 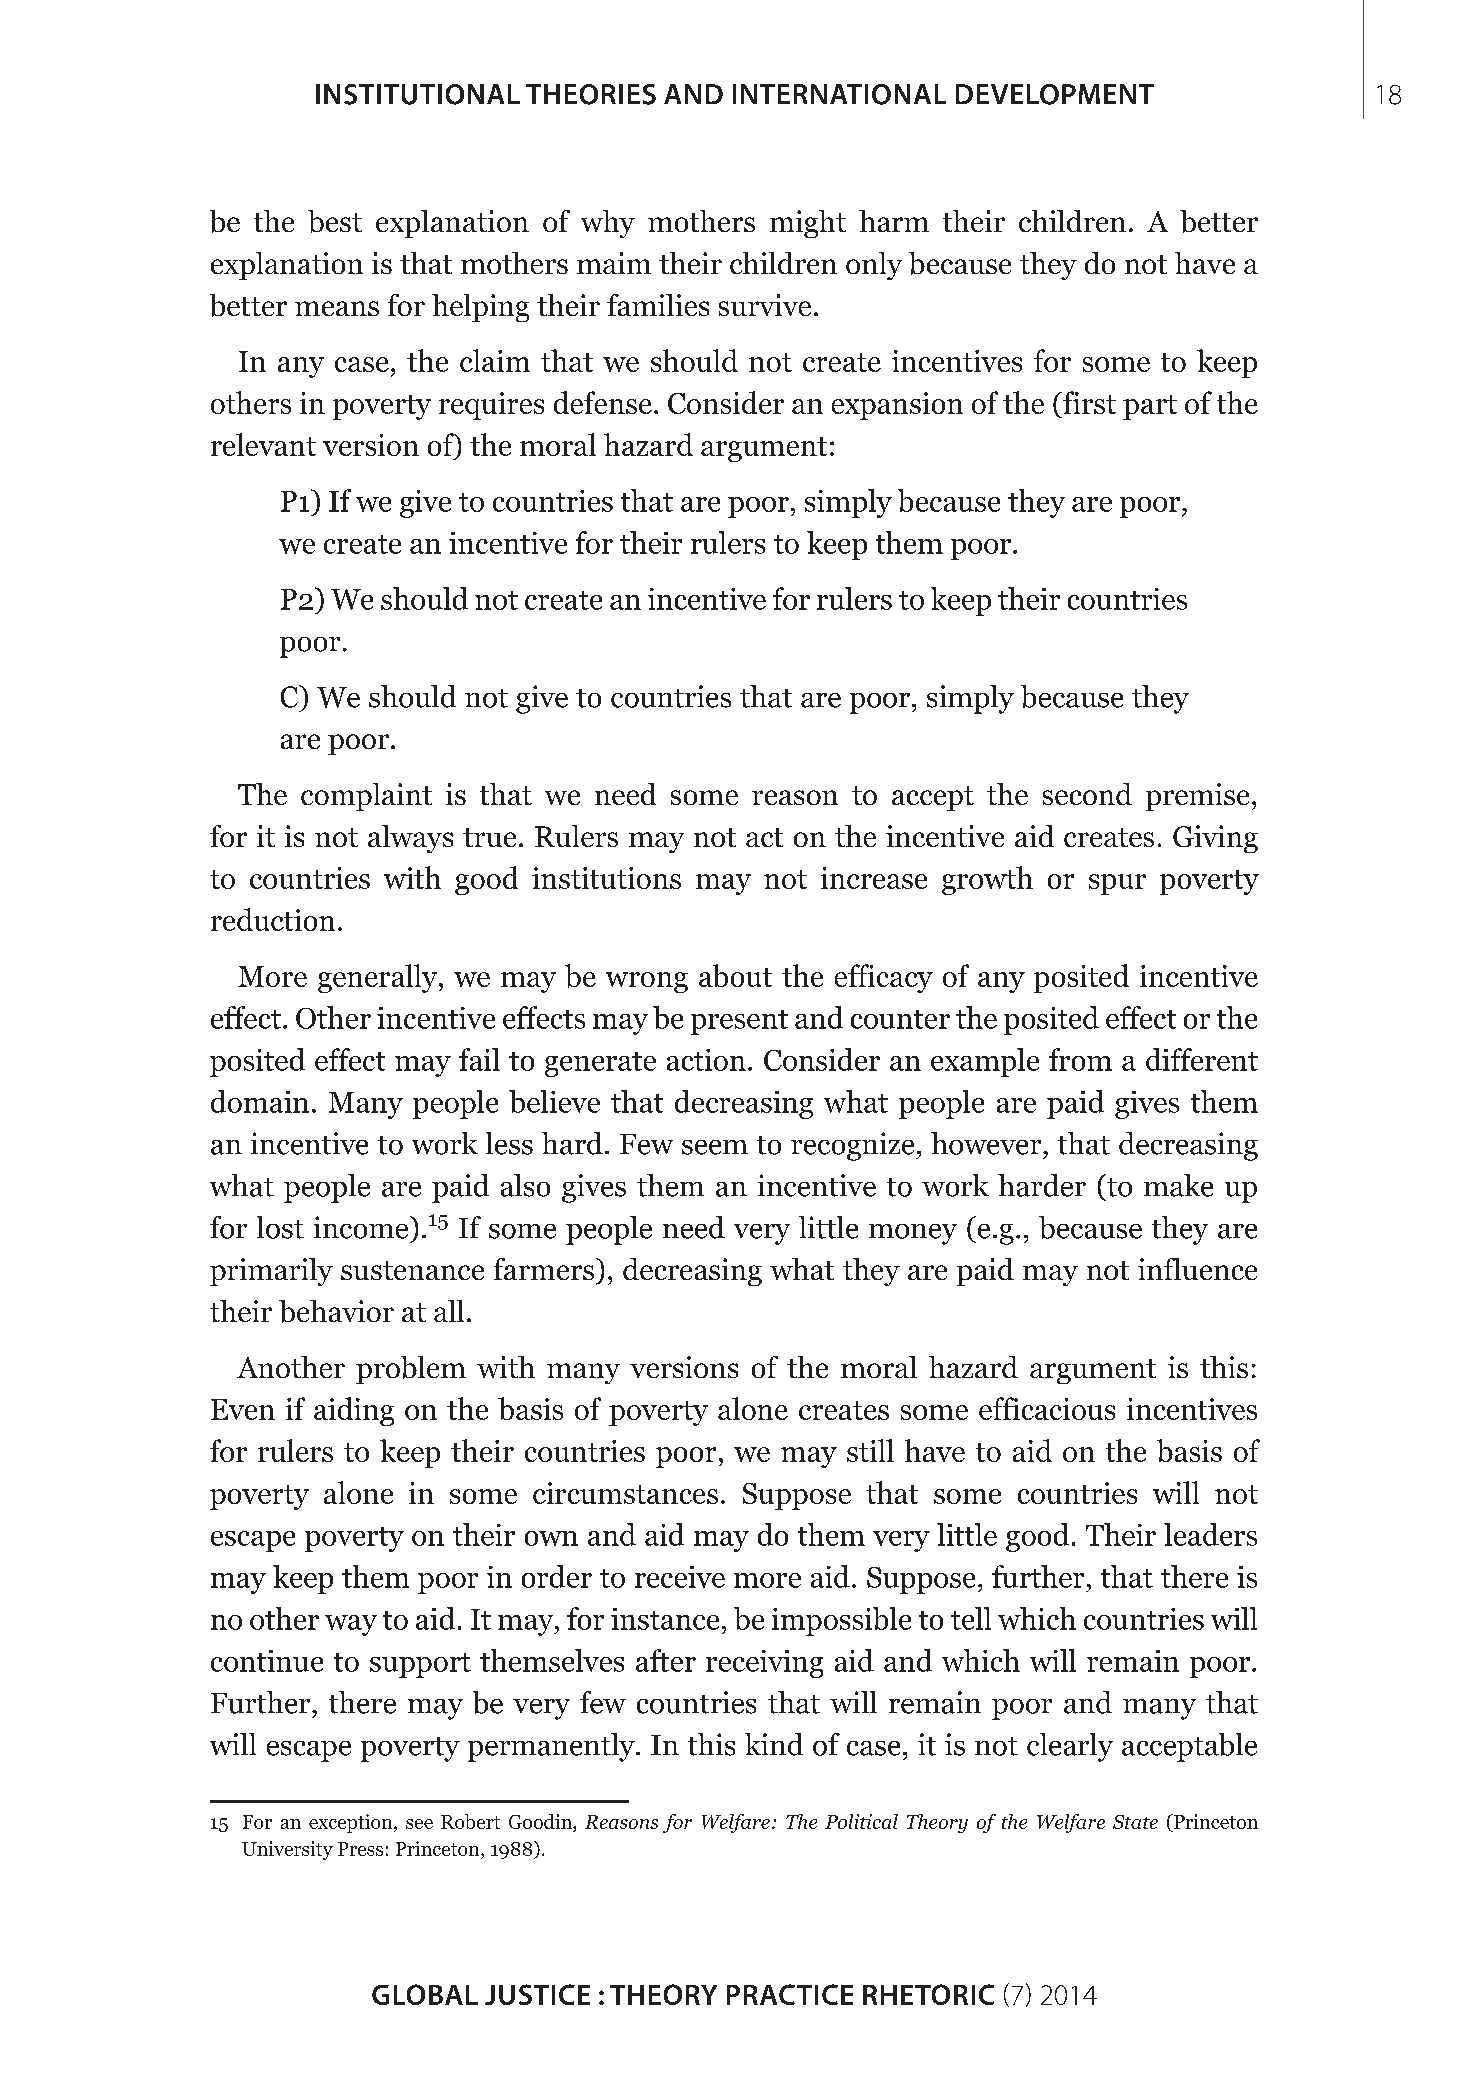 I want to click on relevant, so click(x=263, y=444).
